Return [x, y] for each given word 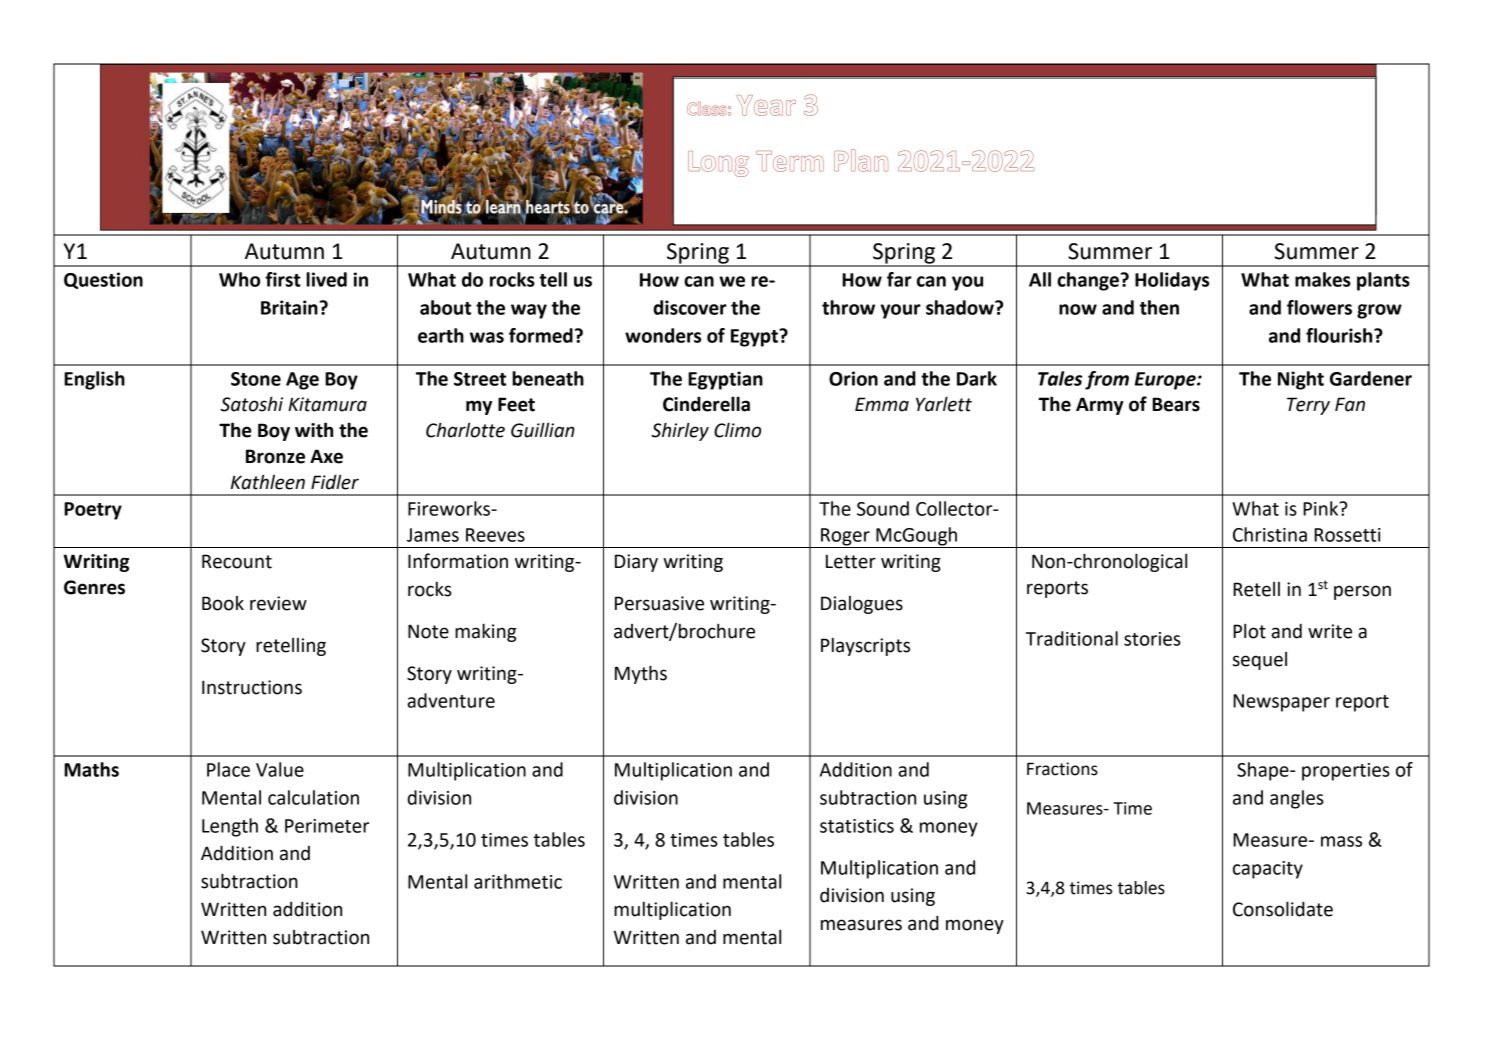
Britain [289, 307]
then [1159, 307]
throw [848, 307]
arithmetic [518, 881]
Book [223, 603]
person [1362, 592]
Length [230, 827]
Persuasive [659, 603]
